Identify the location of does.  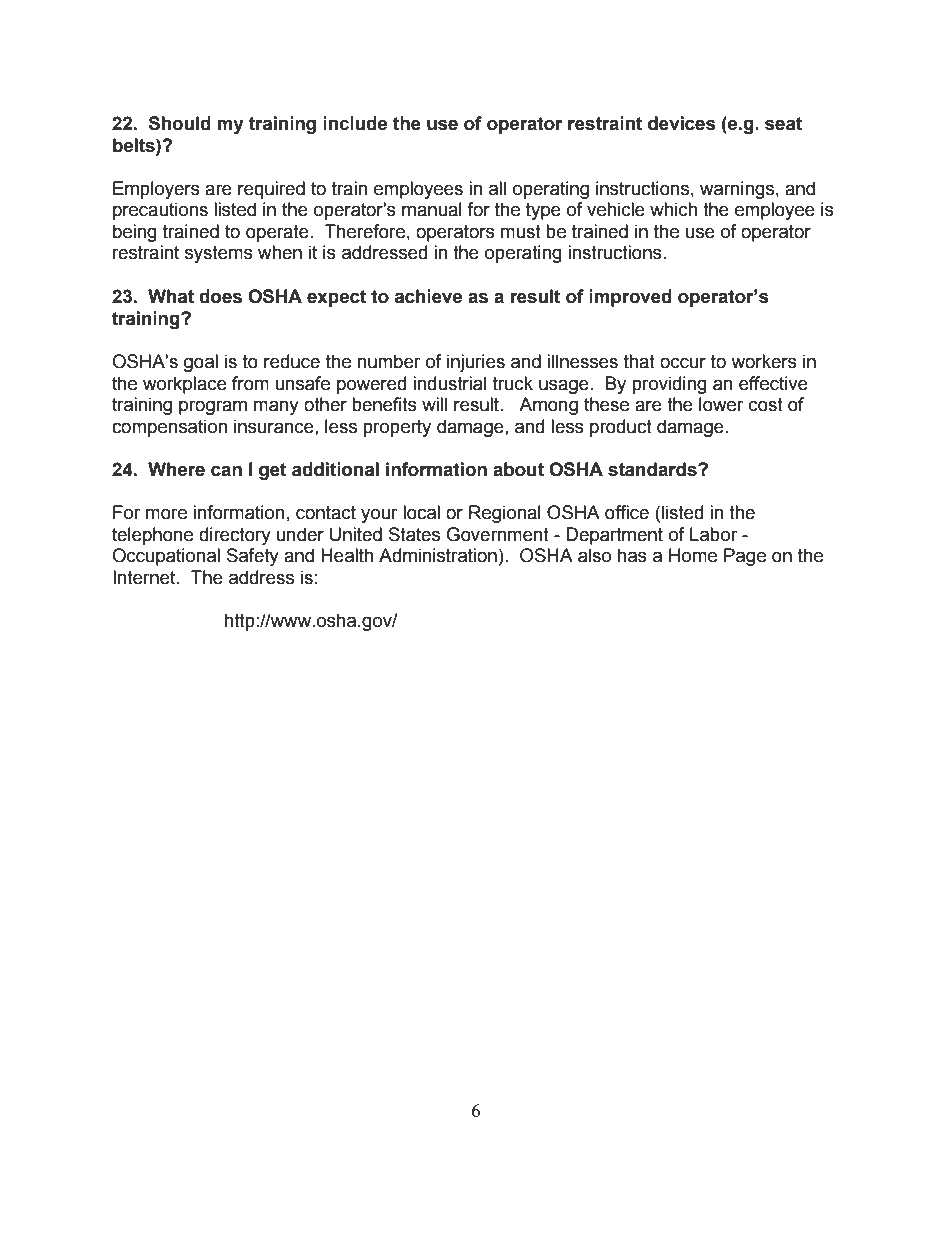
(220, 296).
